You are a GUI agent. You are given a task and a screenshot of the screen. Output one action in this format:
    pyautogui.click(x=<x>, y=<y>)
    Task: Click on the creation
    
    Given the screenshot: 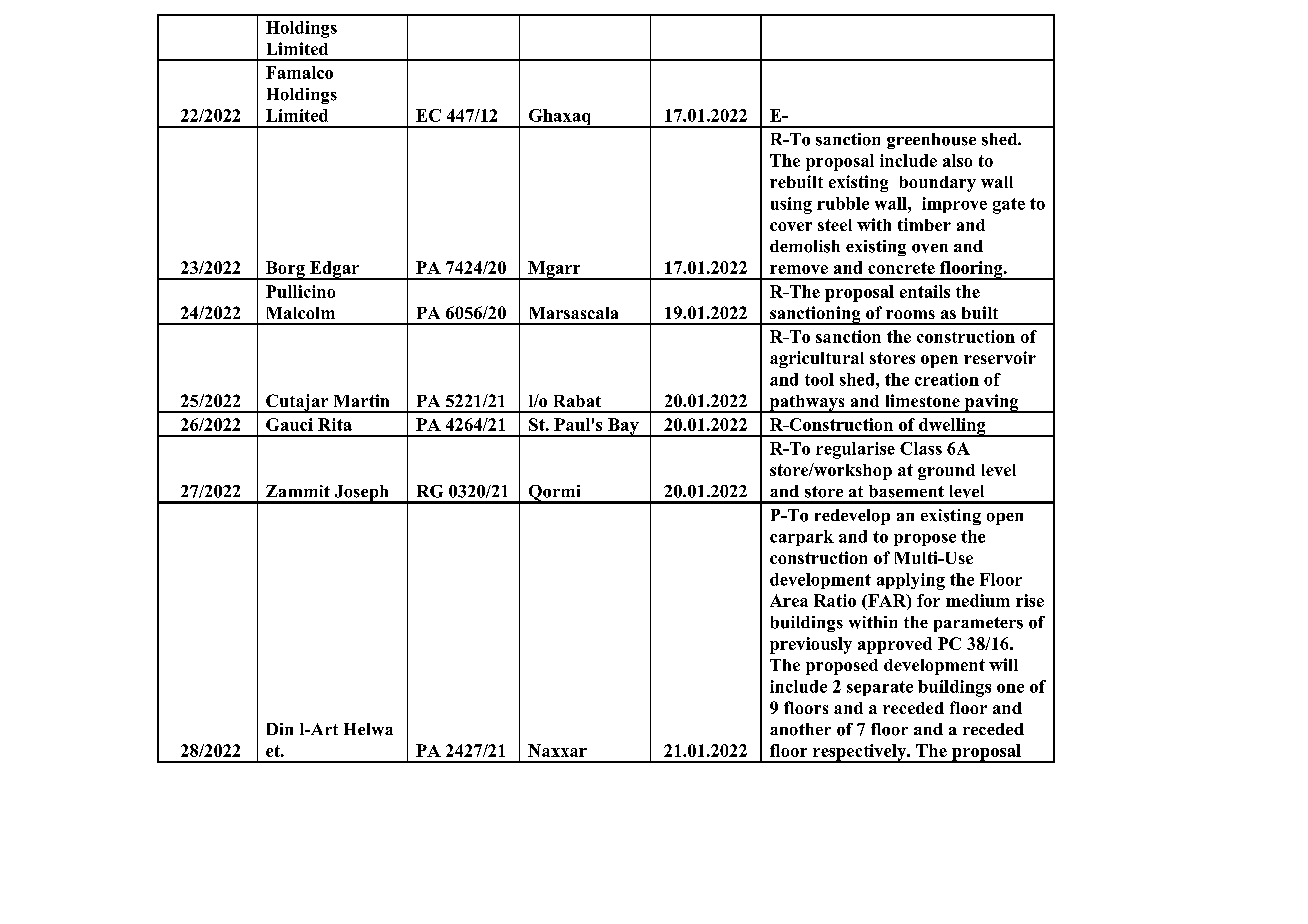 What is the action you would take?
    pyautogui.click(x=947, y=379)
